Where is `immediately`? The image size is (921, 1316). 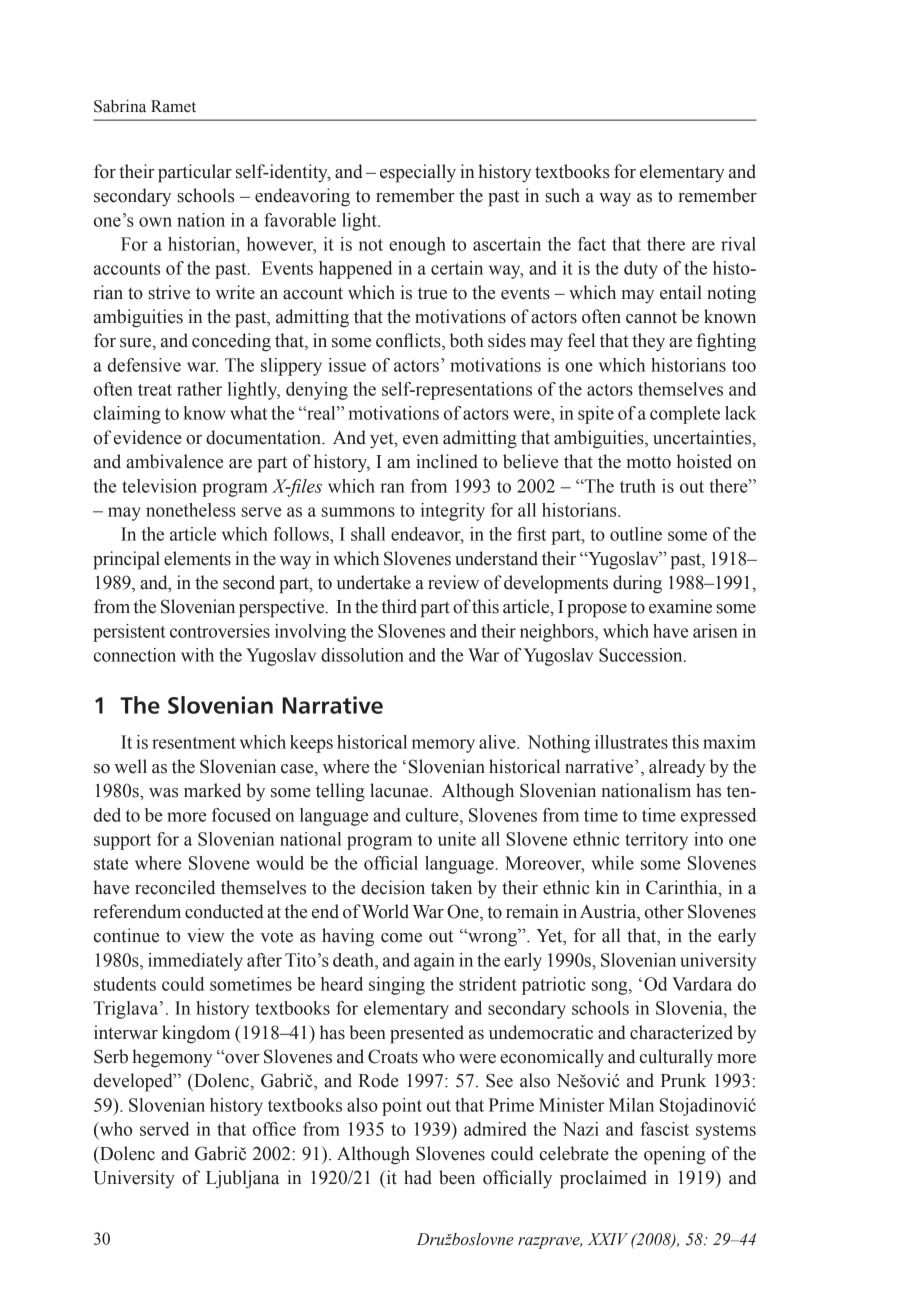
immediately is located at coordinates (195, 962).
